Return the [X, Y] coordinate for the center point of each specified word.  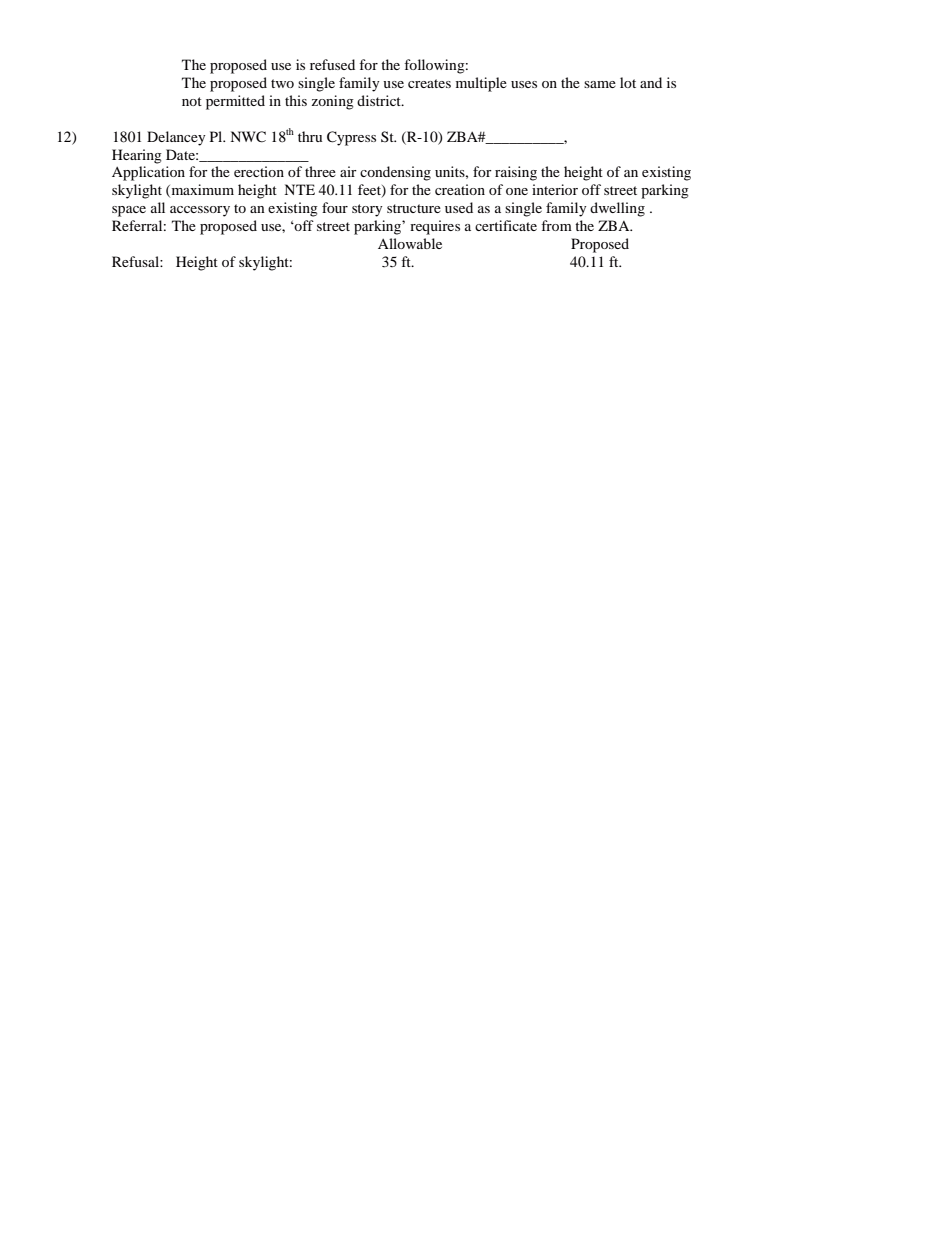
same [600, 84]
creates [429, 83]
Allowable [410, 243]
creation [460, 189]
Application [148, 173]
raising [516, 173]
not [192, 101]
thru [310, 136]
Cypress [351, 138]
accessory [200, 211]
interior [555, 189]
